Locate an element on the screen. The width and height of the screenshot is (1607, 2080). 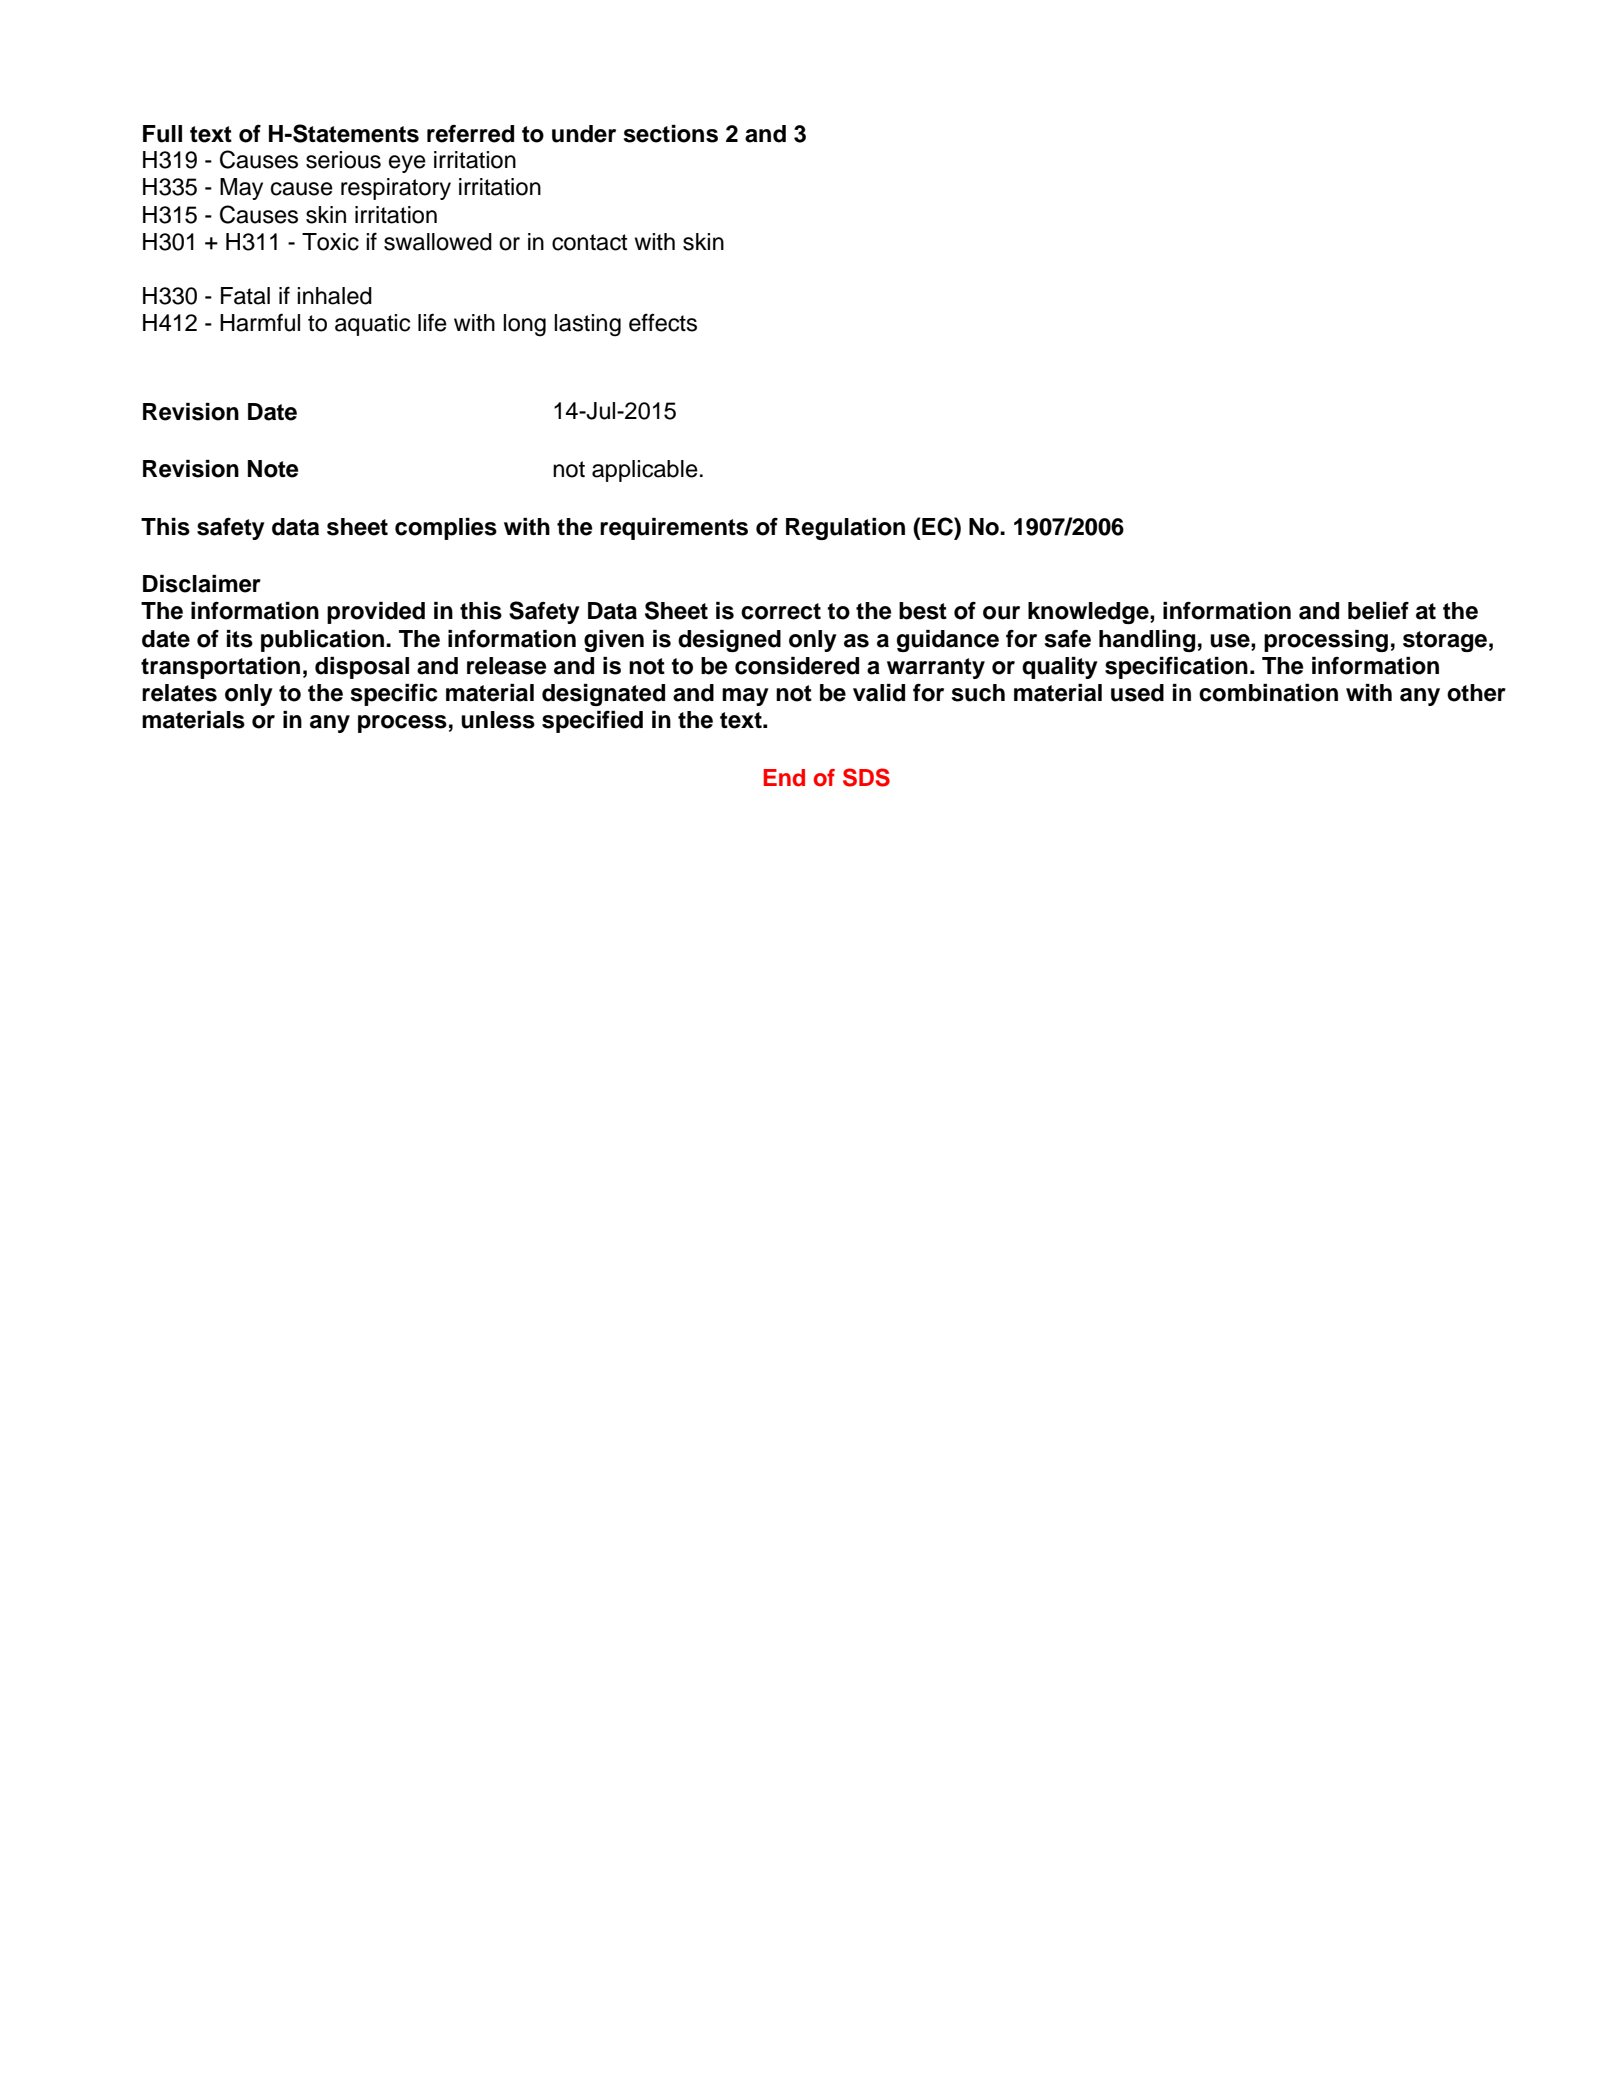
effects is located at coordinates (663, 322).
